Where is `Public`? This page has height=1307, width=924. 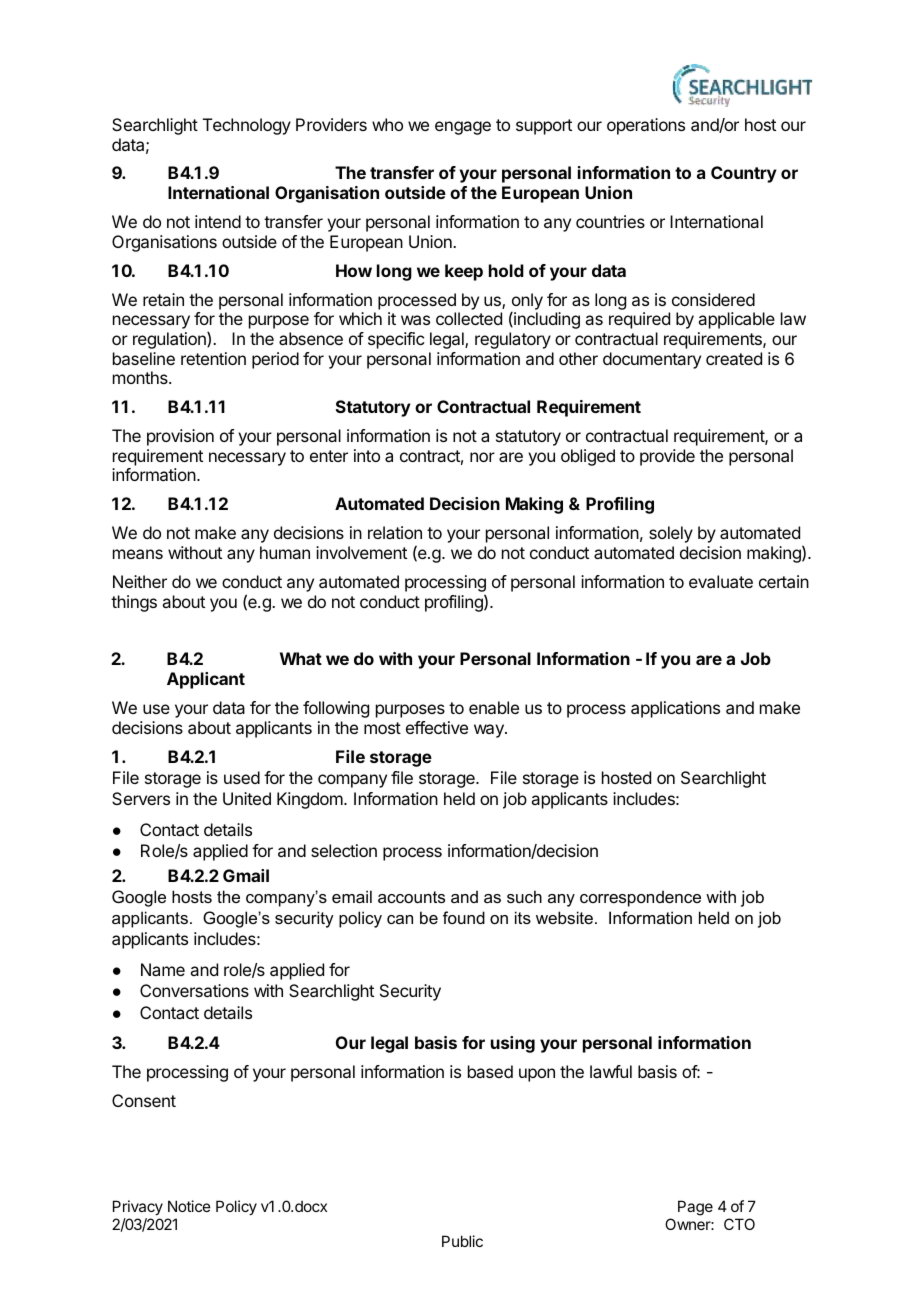
Public is located at coordinates (462, 1241).
